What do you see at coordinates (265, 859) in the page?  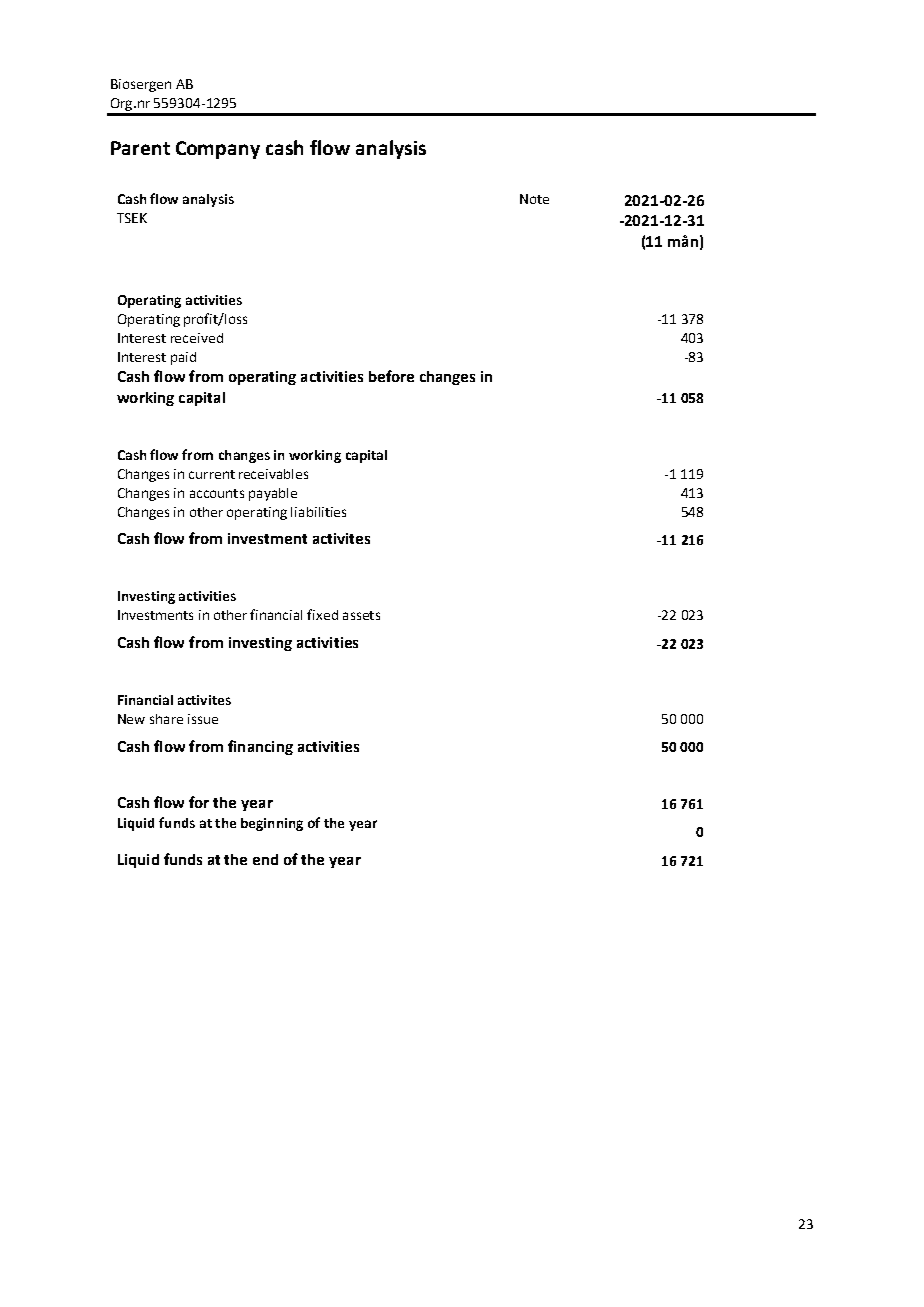 I see `end` at bounding box center [265, 859].
